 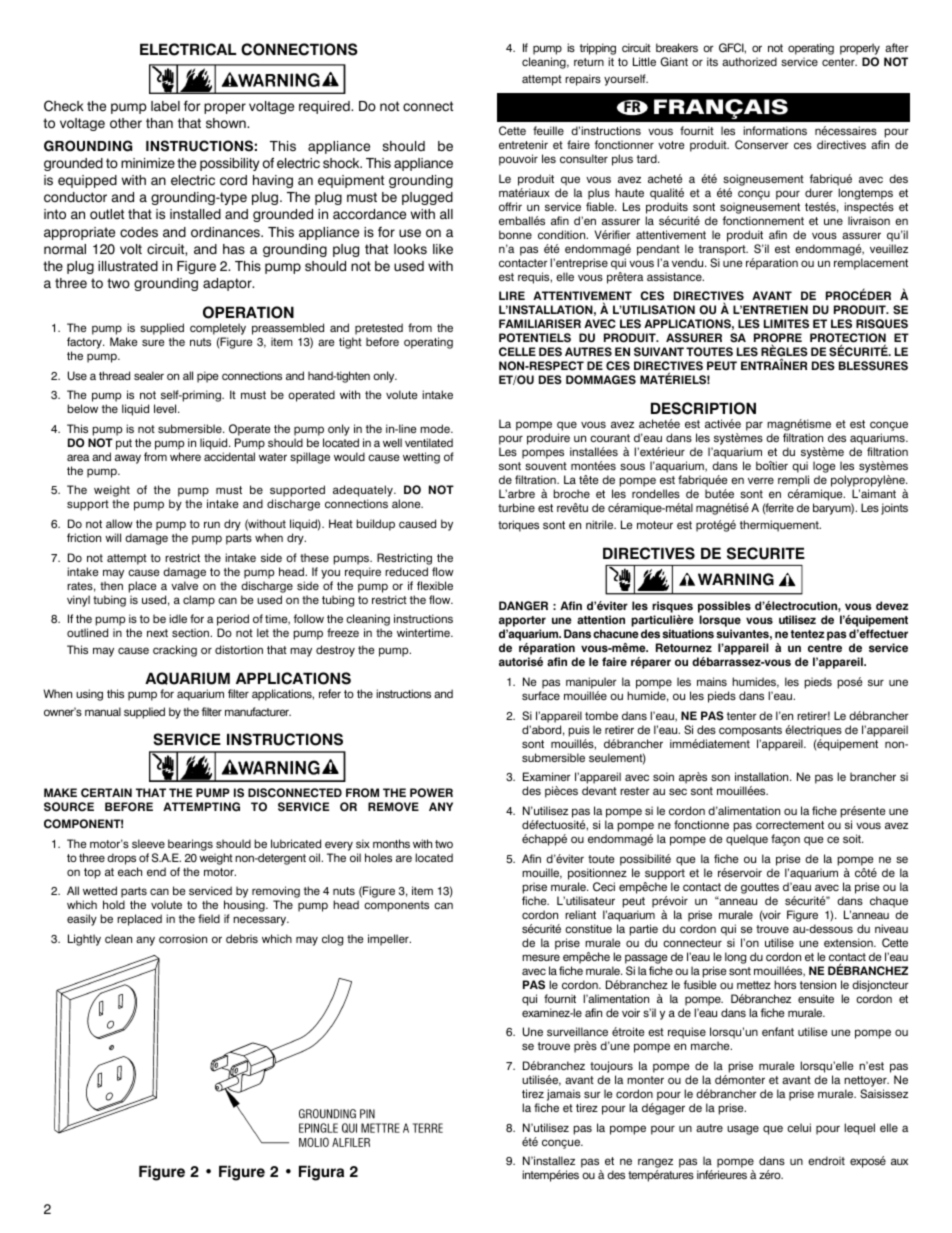 What do you see at coordinates (583, 80) in the document?
I see `repairs` at bounding box center [583, 80].
